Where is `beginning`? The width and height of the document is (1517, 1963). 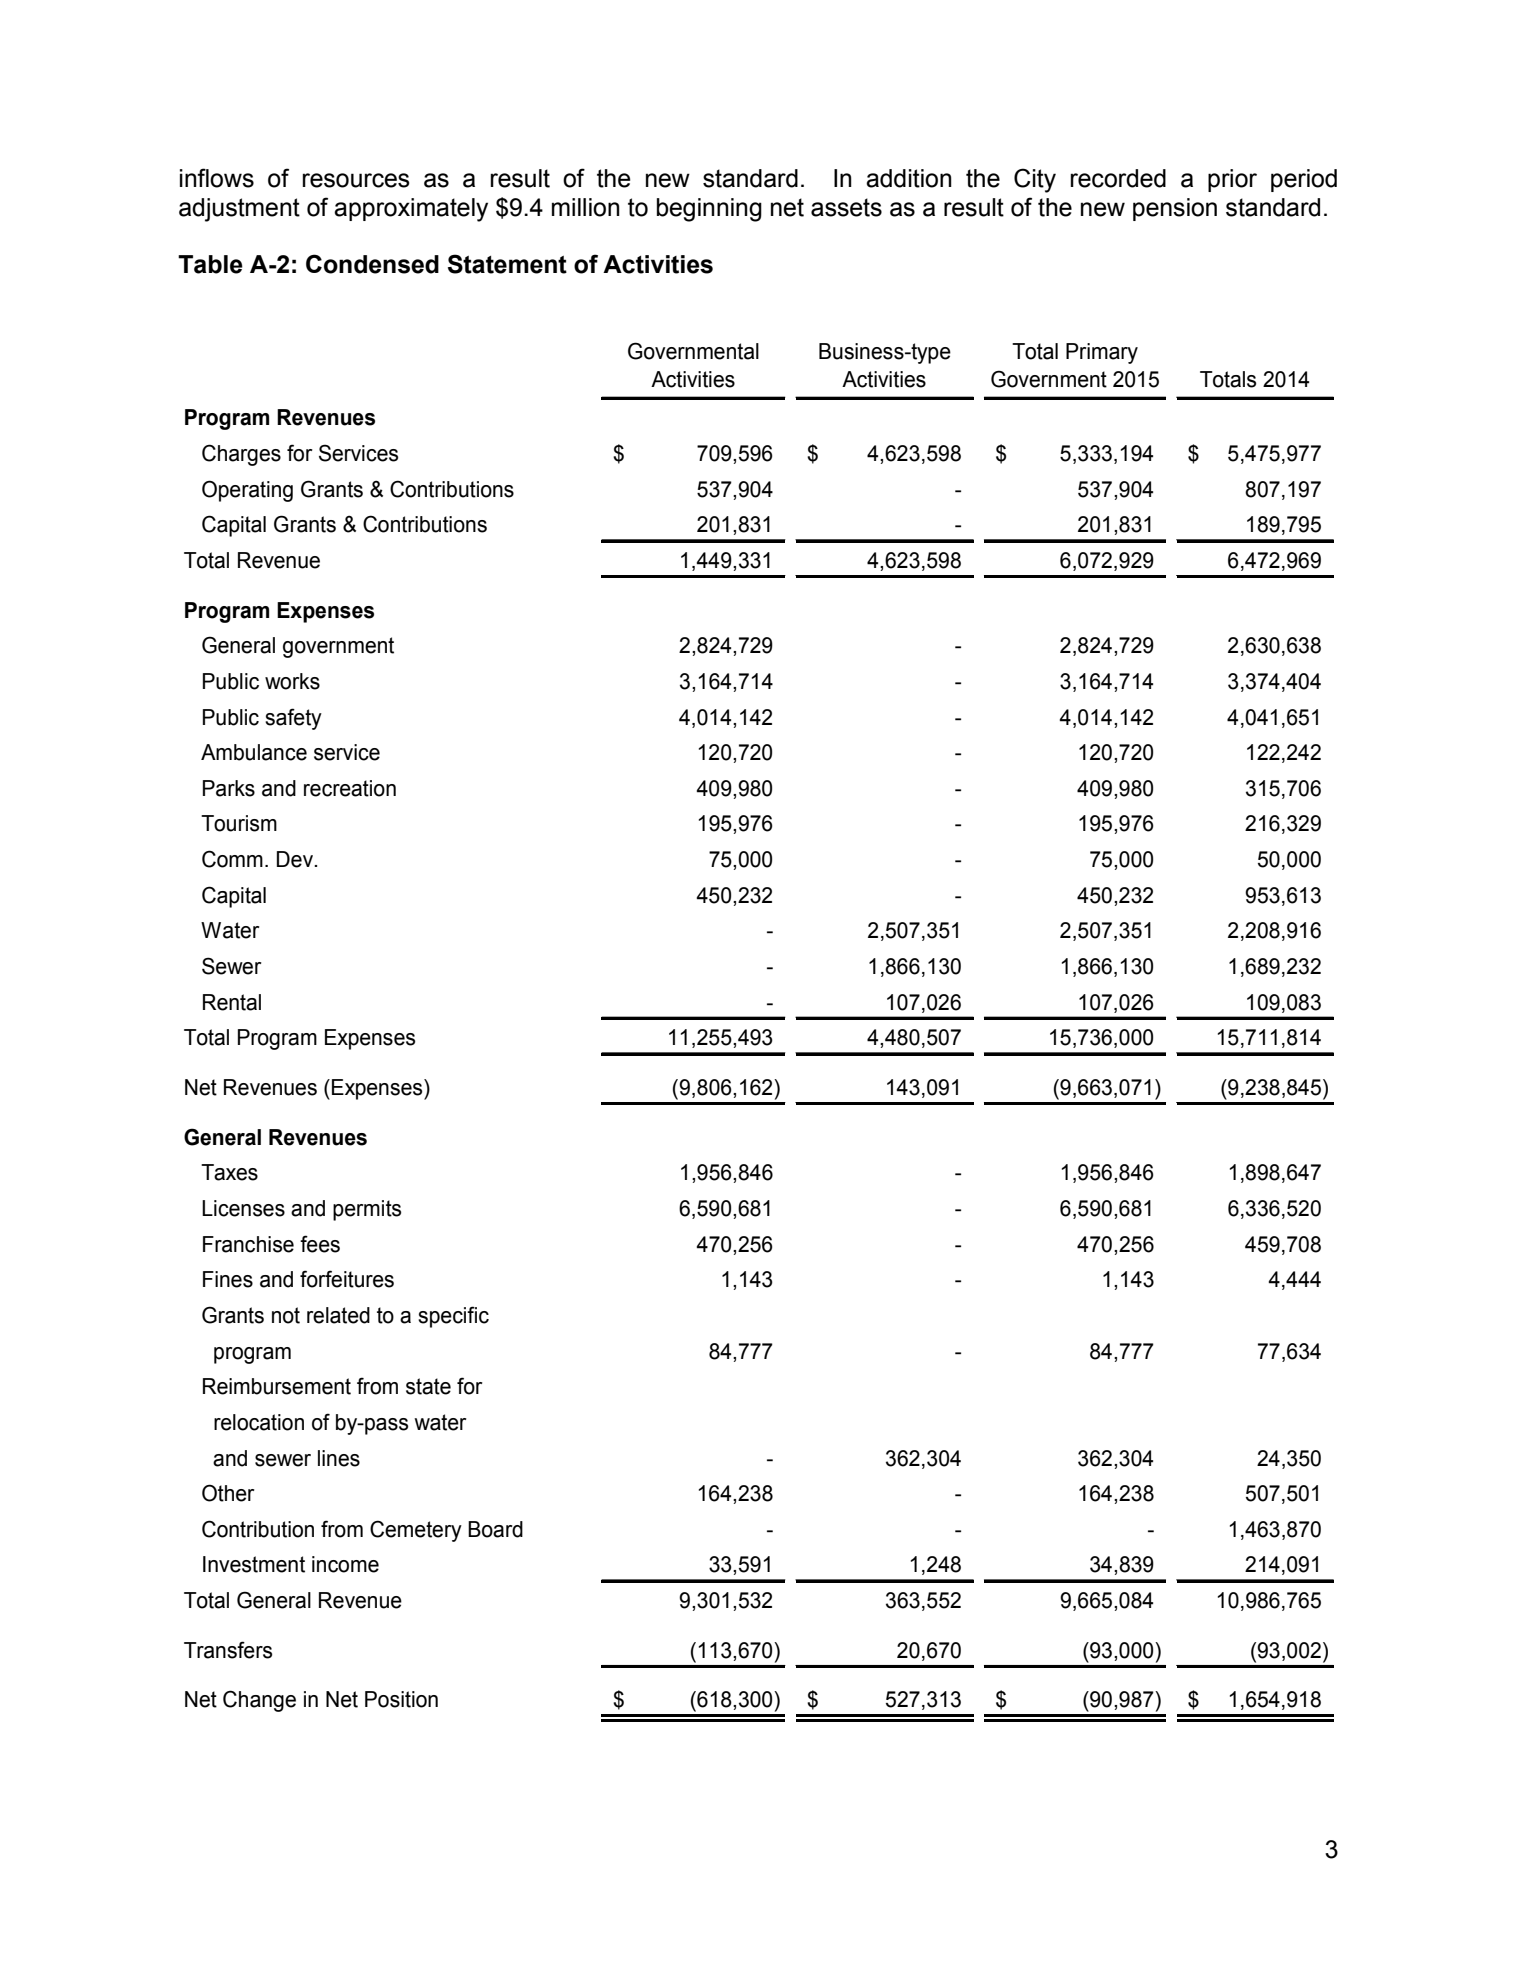
beginning is located at coordinates (709, 210).
